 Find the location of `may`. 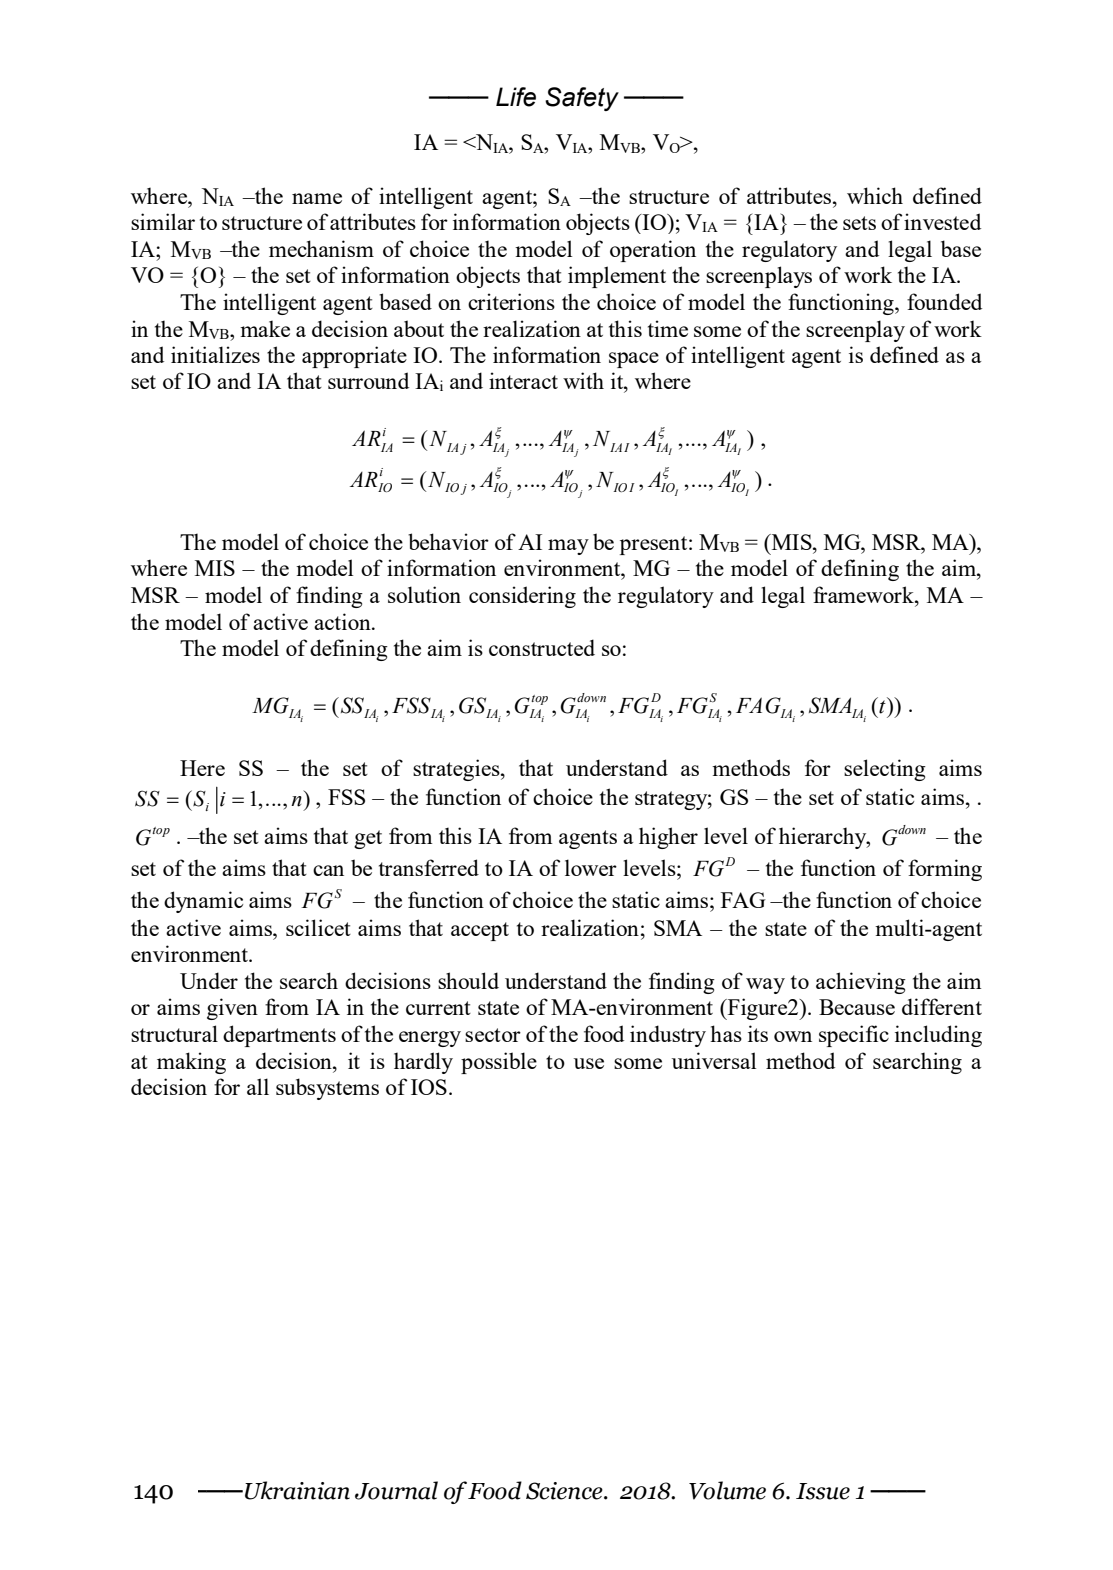

may is located at coordinates (568, 547).
